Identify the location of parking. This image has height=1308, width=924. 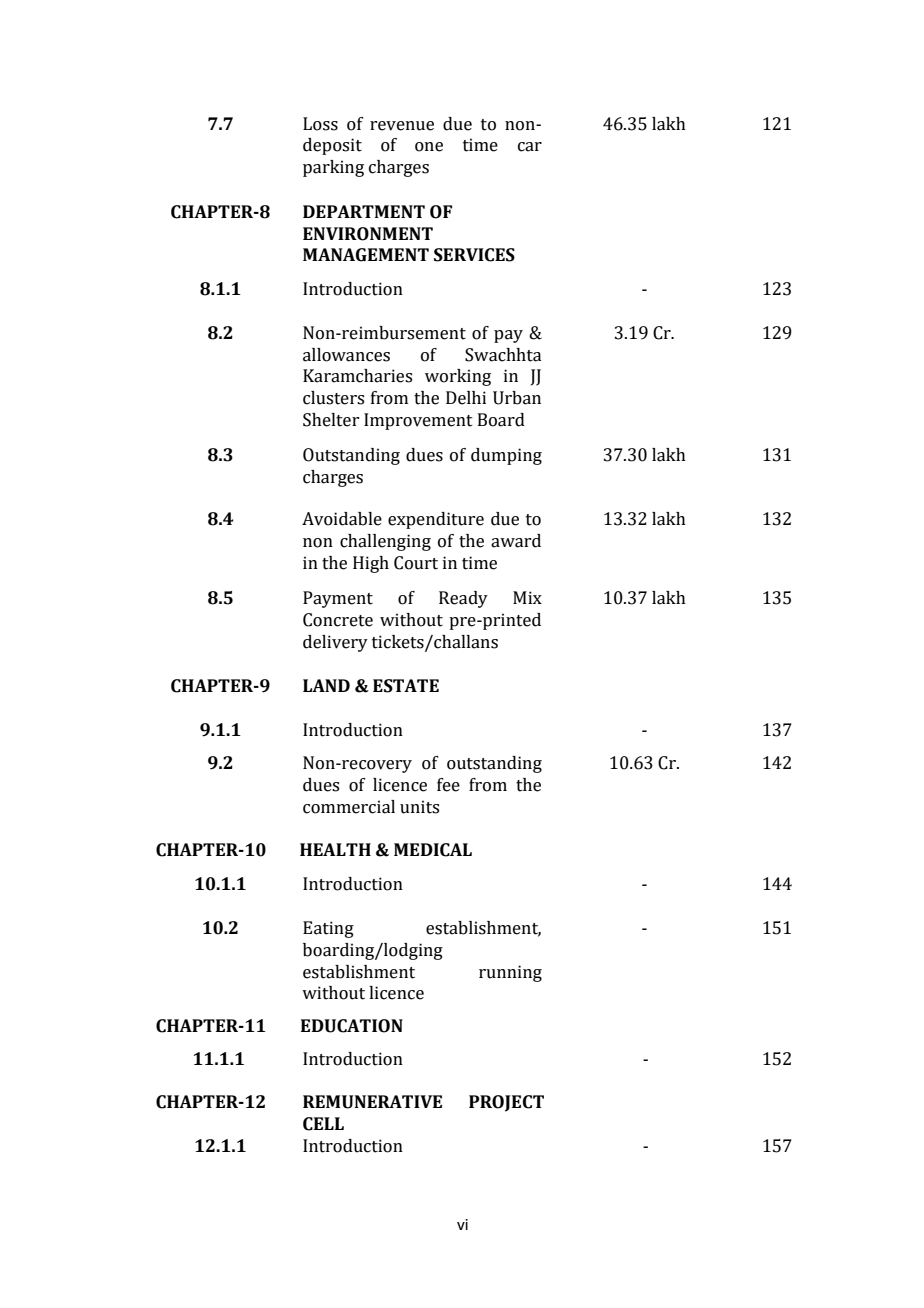
(333, 168).
